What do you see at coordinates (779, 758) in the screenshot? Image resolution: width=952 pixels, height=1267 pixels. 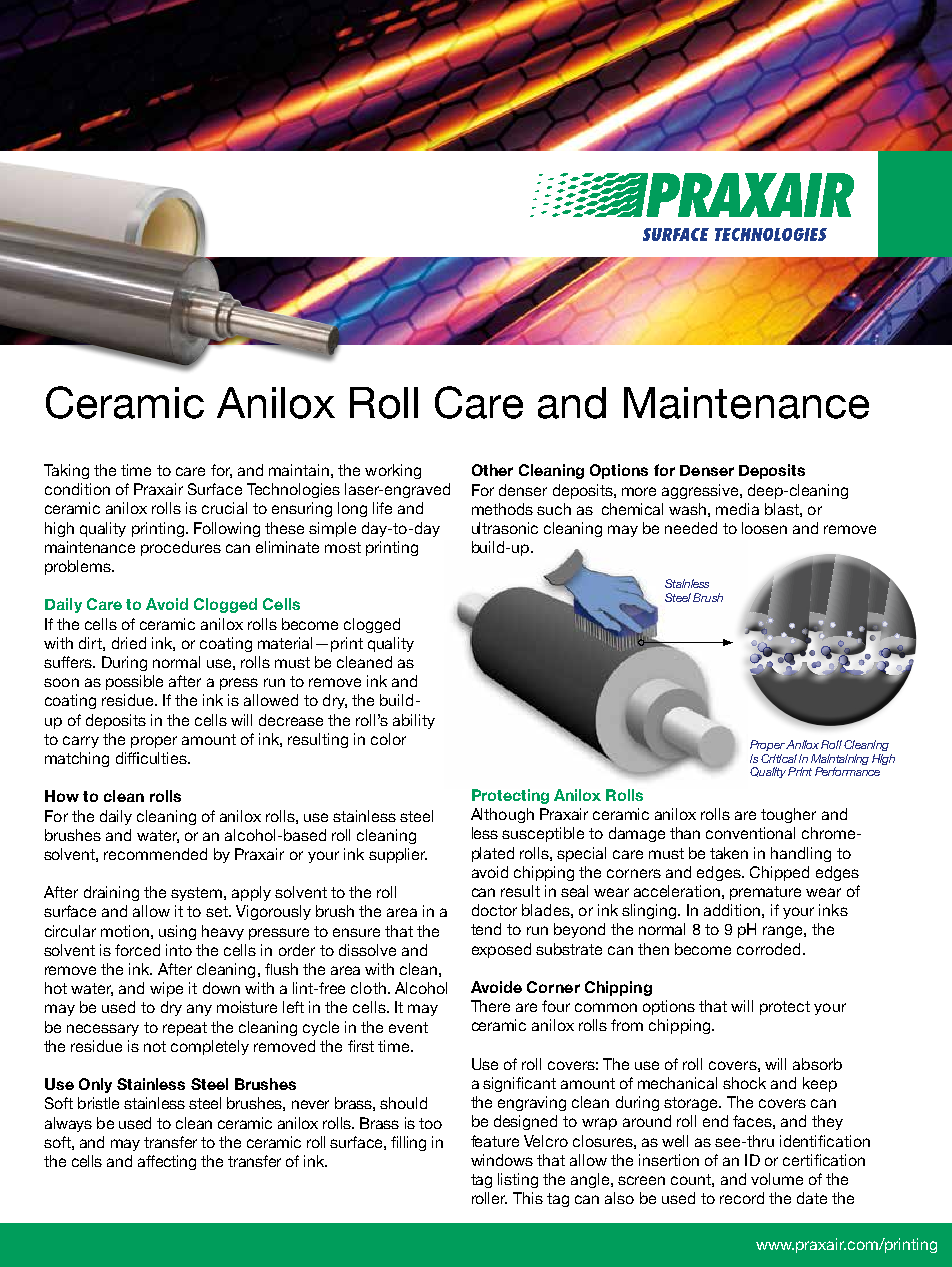 I see `Critical` at bounding box center [779, 758].
